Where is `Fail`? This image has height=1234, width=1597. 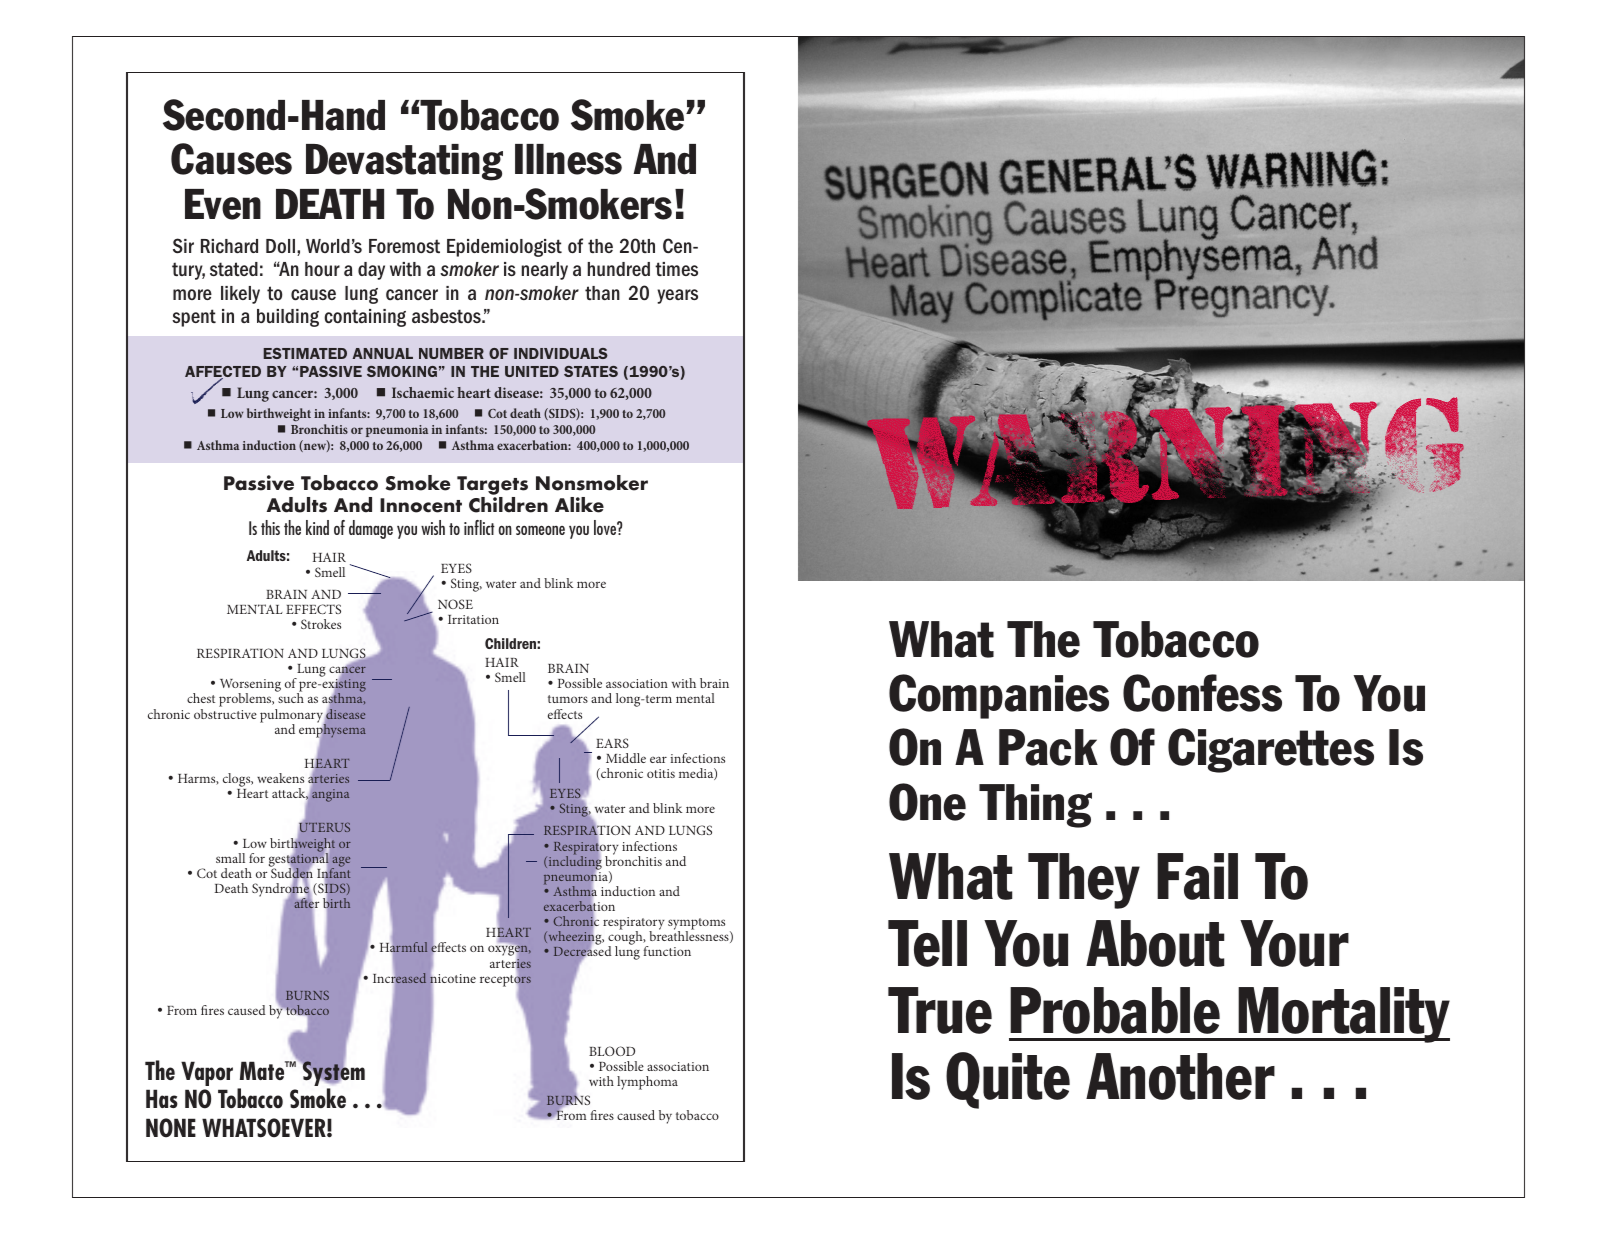 Fail is located at coordinates (1197, 876).
